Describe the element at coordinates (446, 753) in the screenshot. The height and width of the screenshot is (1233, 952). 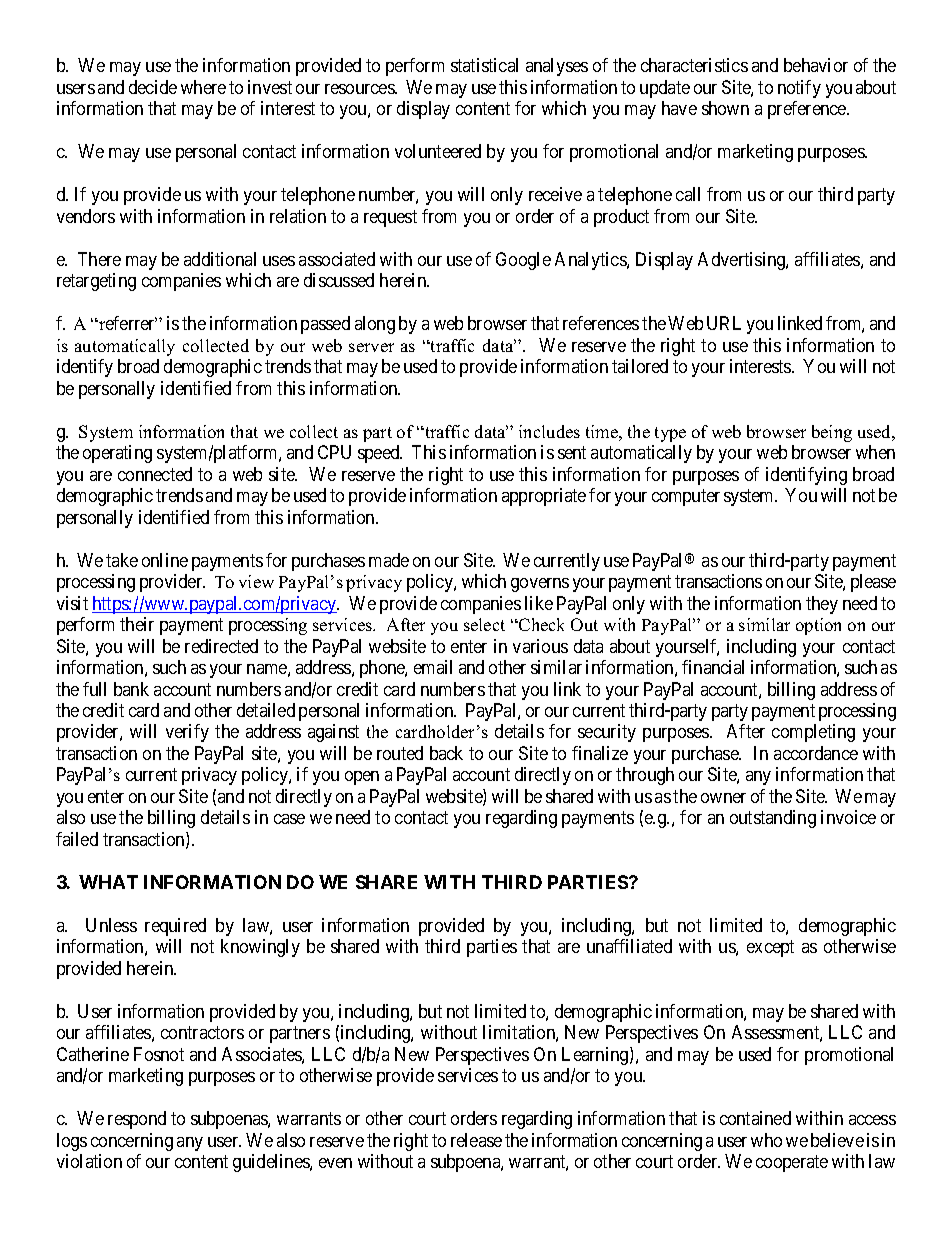
I see `back` at that location.
